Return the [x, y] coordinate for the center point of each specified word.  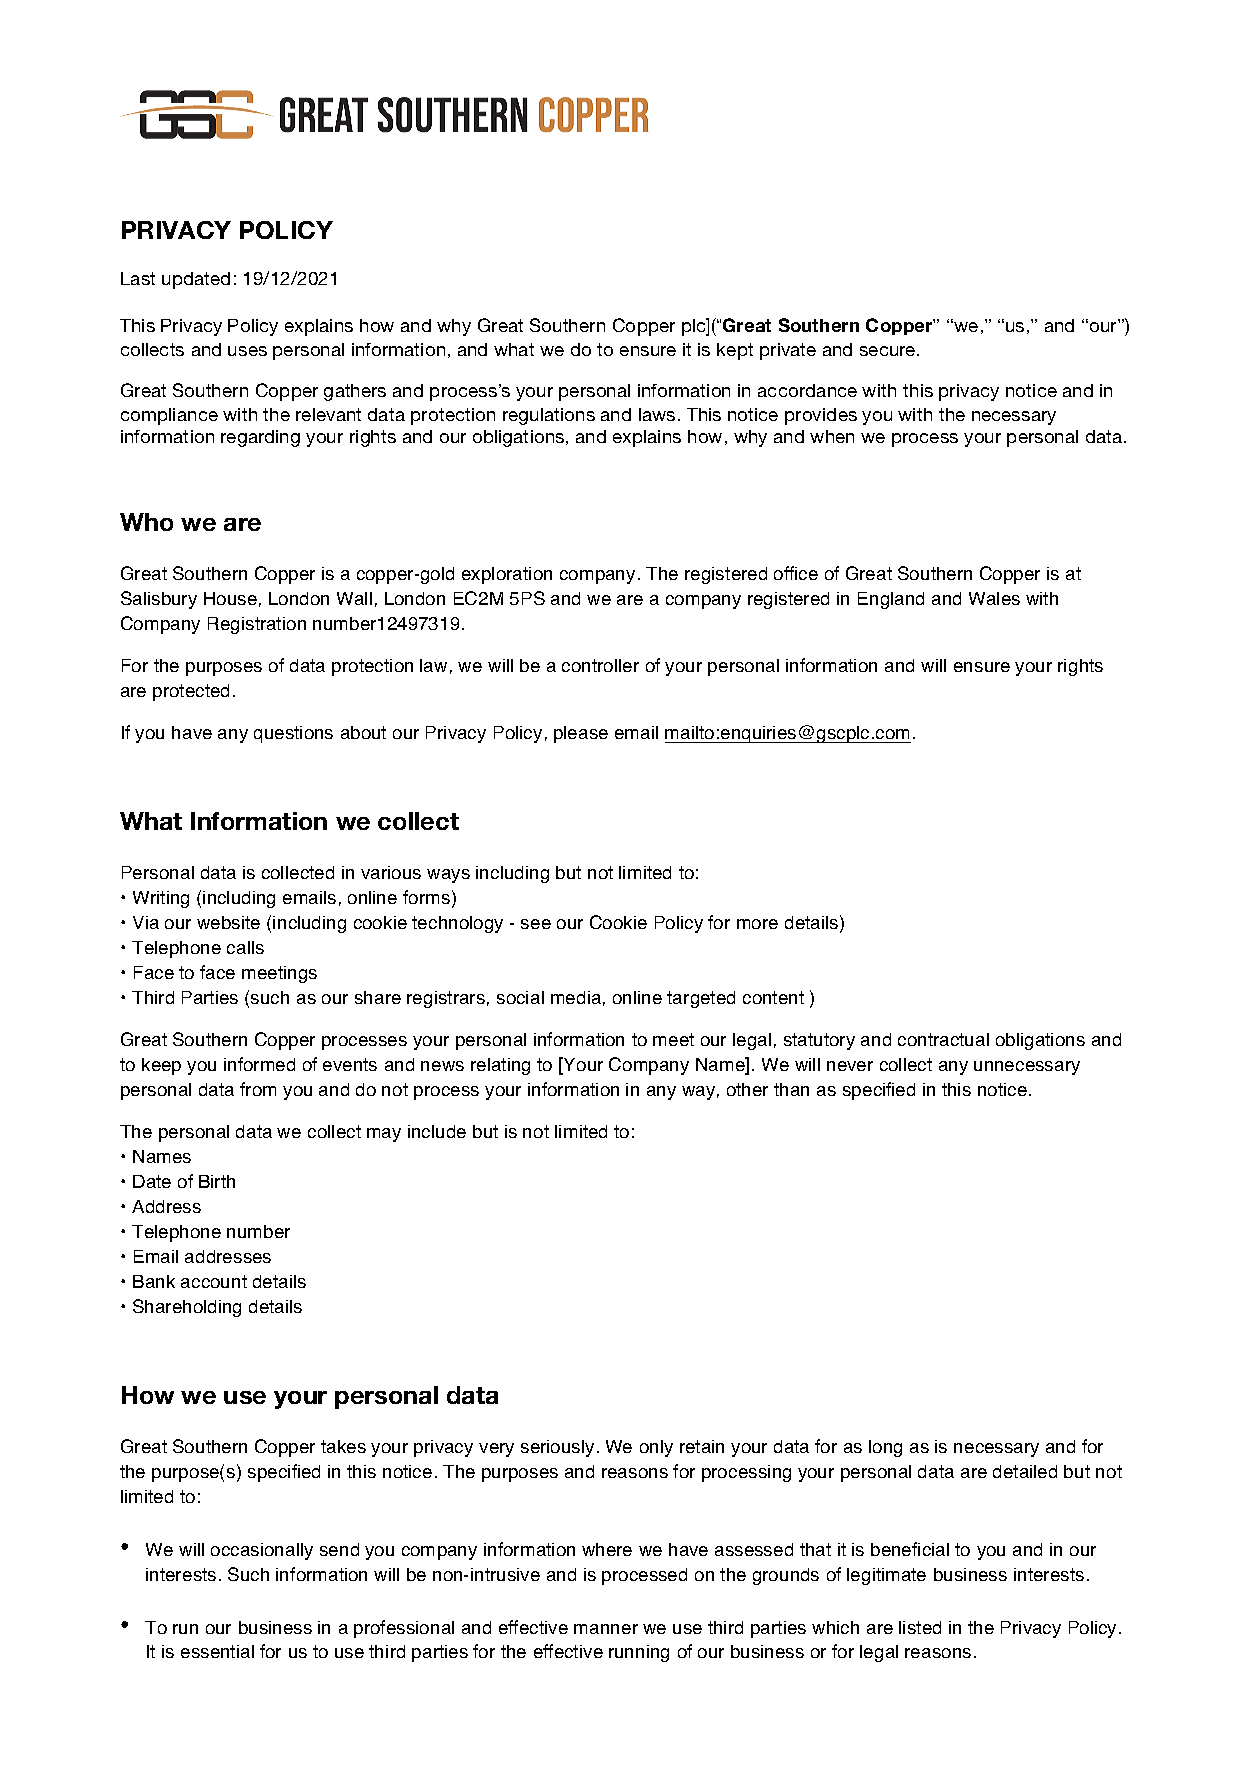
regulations [549, 416]
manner [606, 1629]
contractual [943, 1039]
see [536, 924]
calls [245, 947]
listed [920, 1627]
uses [247, 351]
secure [889, 351]
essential [217, 1651]
